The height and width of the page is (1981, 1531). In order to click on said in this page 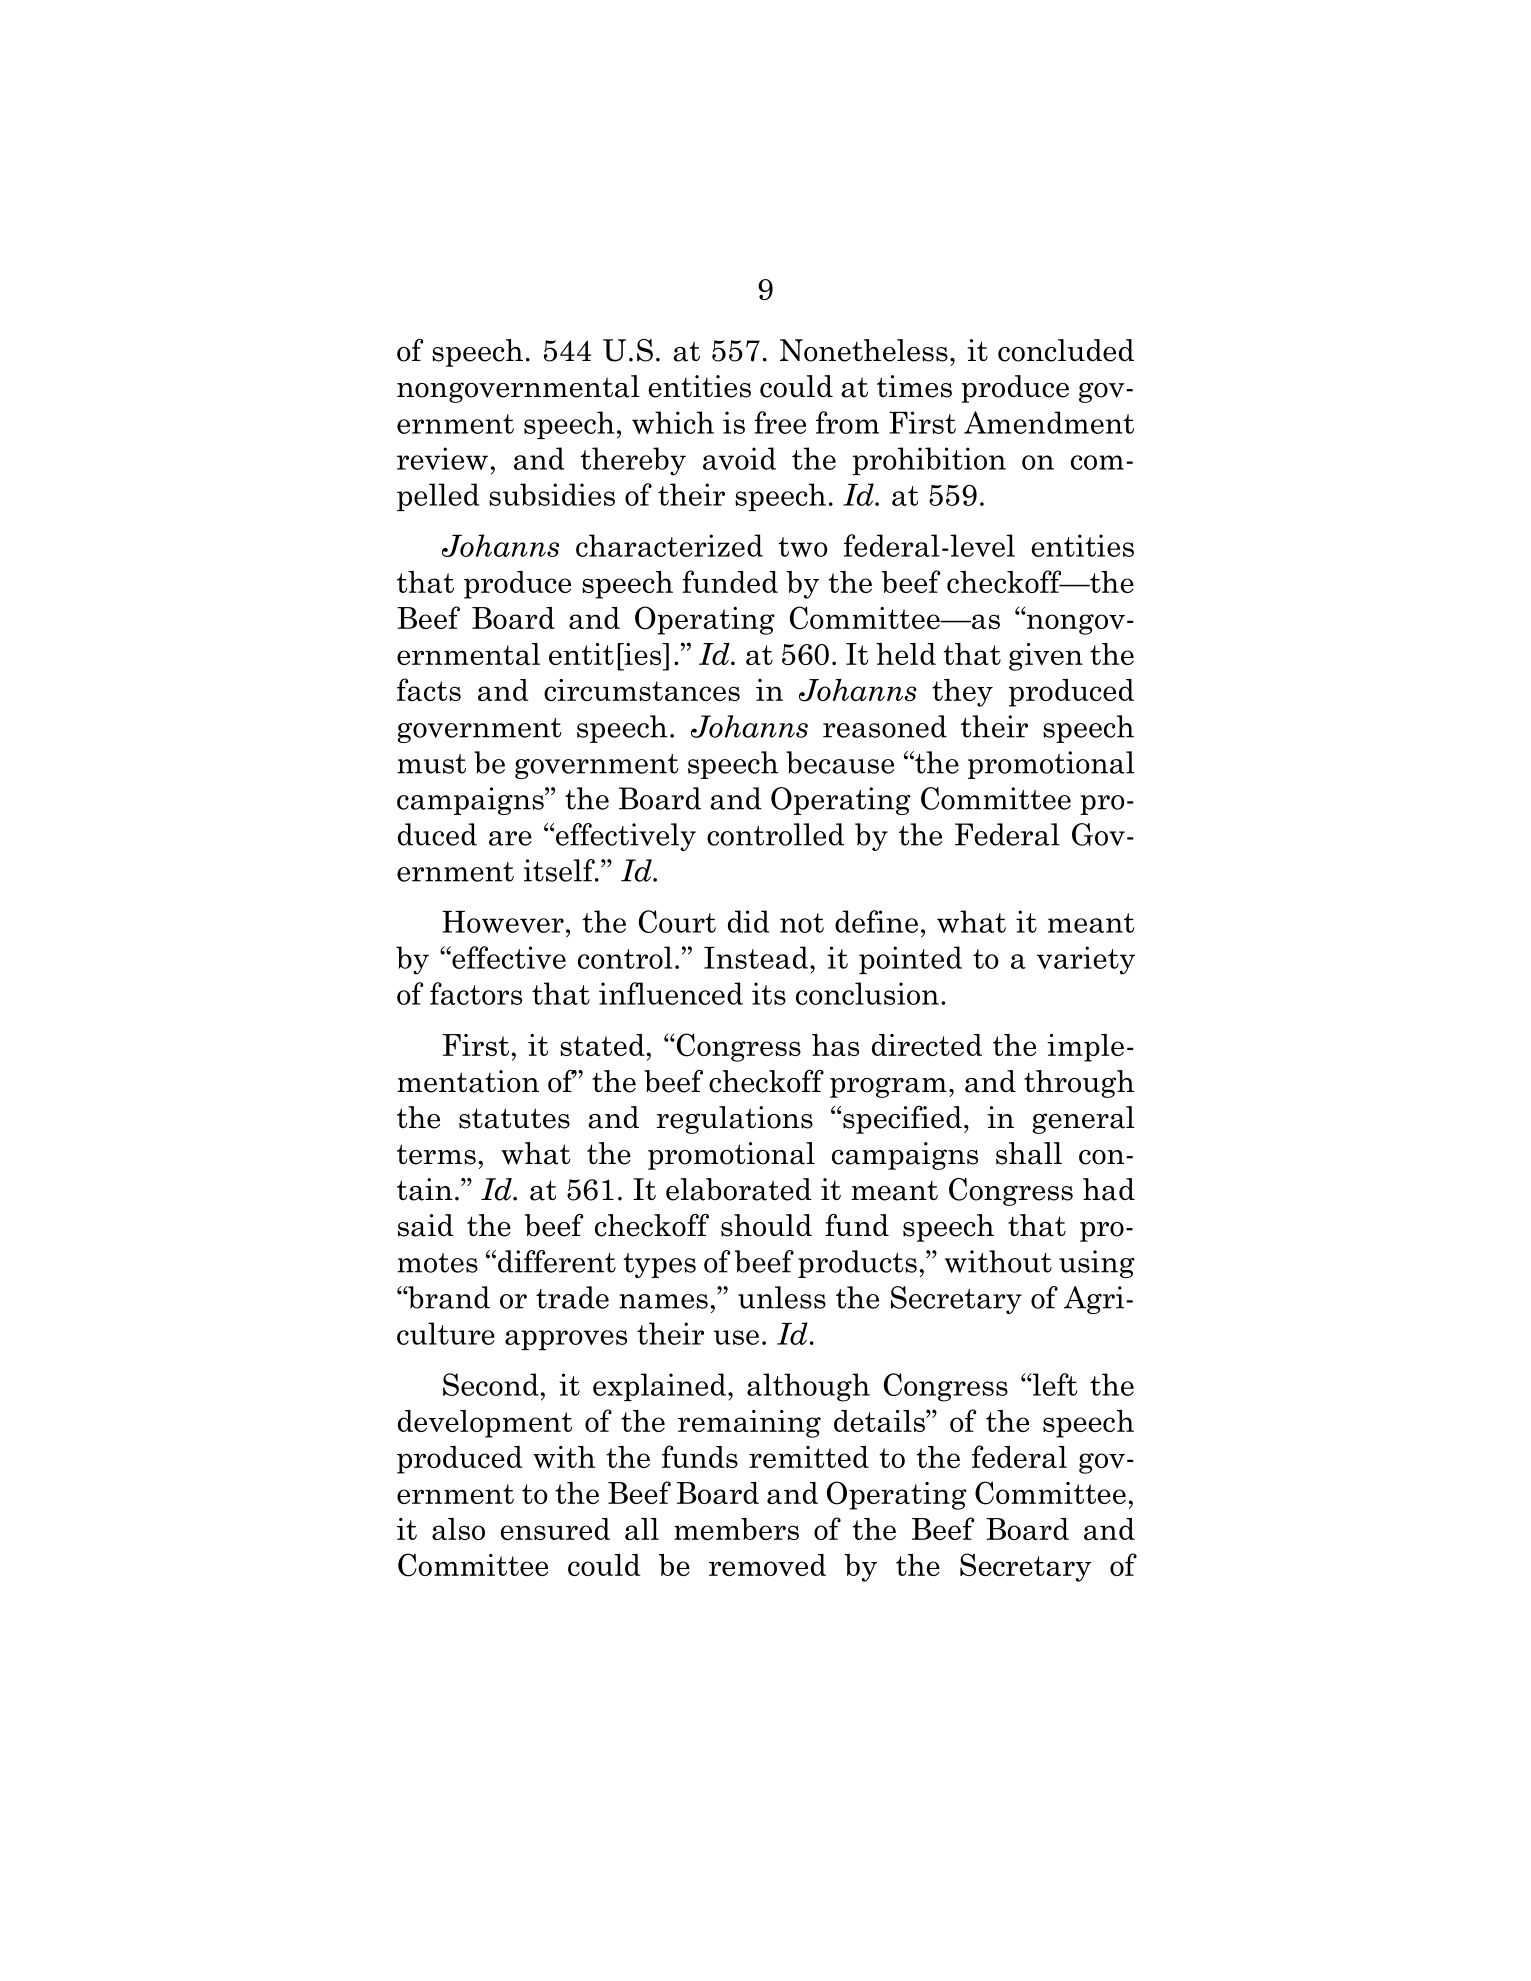, I will do `click(426, 1225)`.
